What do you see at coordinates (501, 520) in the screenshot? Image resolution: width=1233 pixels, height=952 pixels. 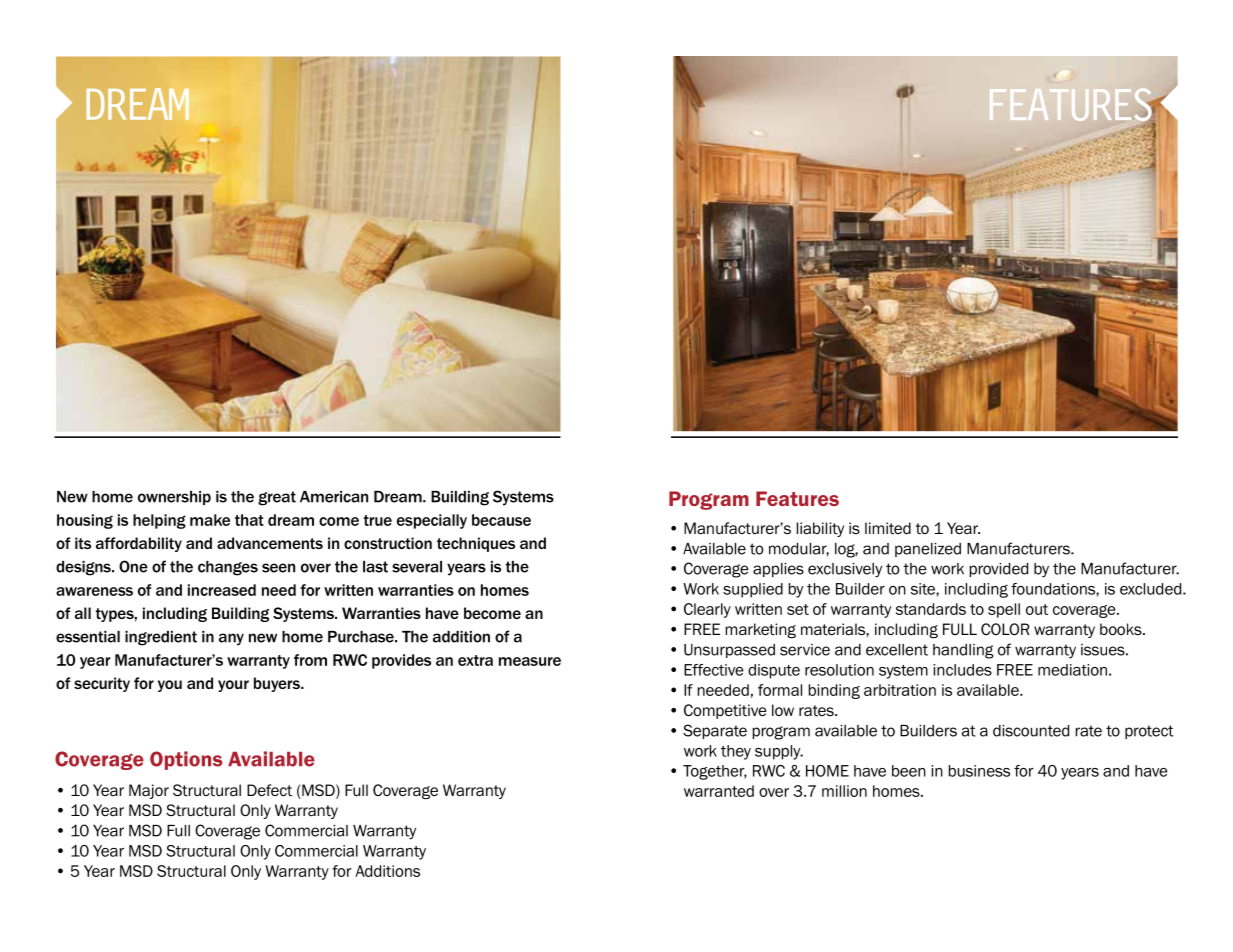 I see `because` at bounding box center [501, 520].
